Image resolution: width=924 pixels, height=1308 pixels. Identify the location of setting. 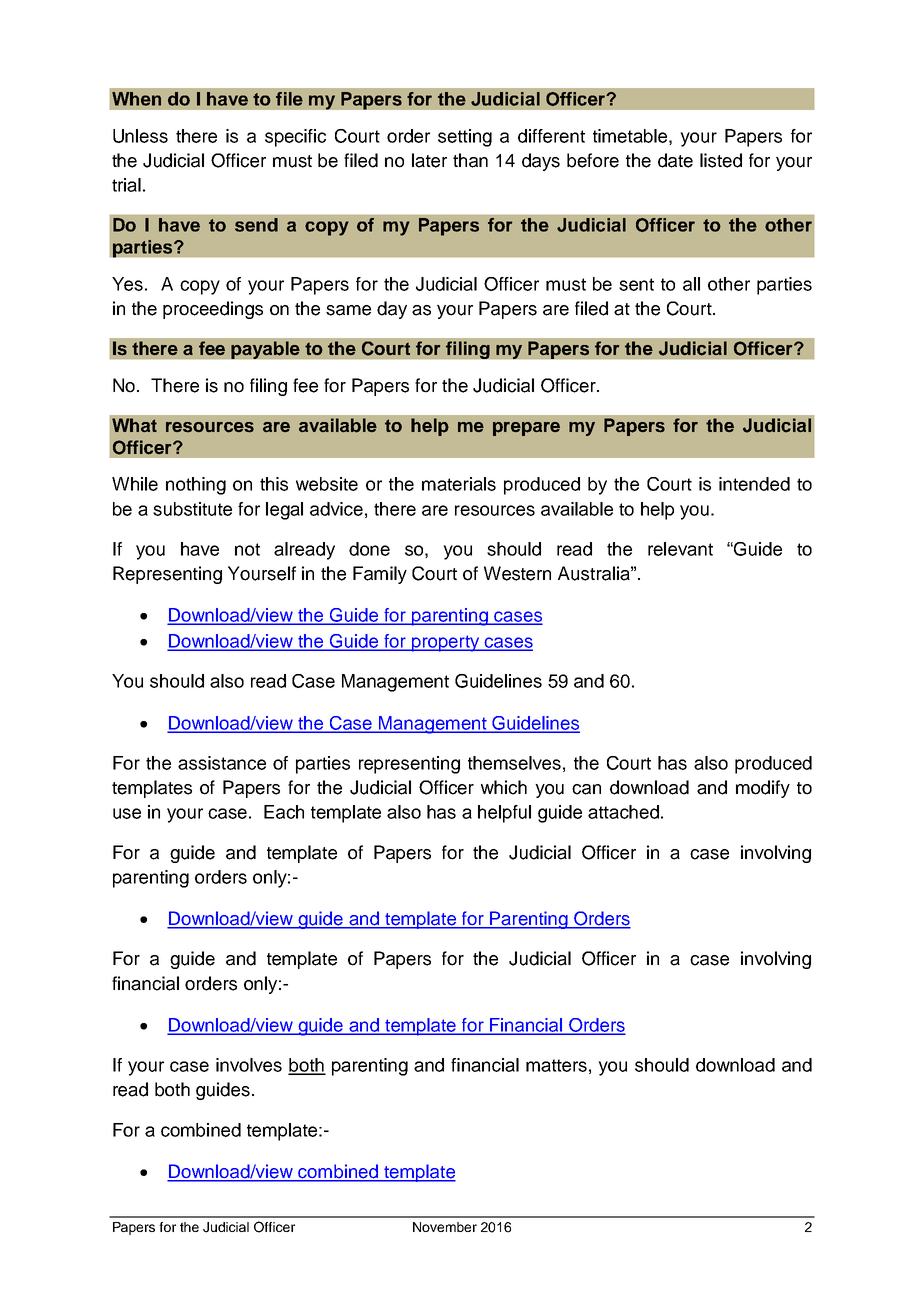
(465, 138).
